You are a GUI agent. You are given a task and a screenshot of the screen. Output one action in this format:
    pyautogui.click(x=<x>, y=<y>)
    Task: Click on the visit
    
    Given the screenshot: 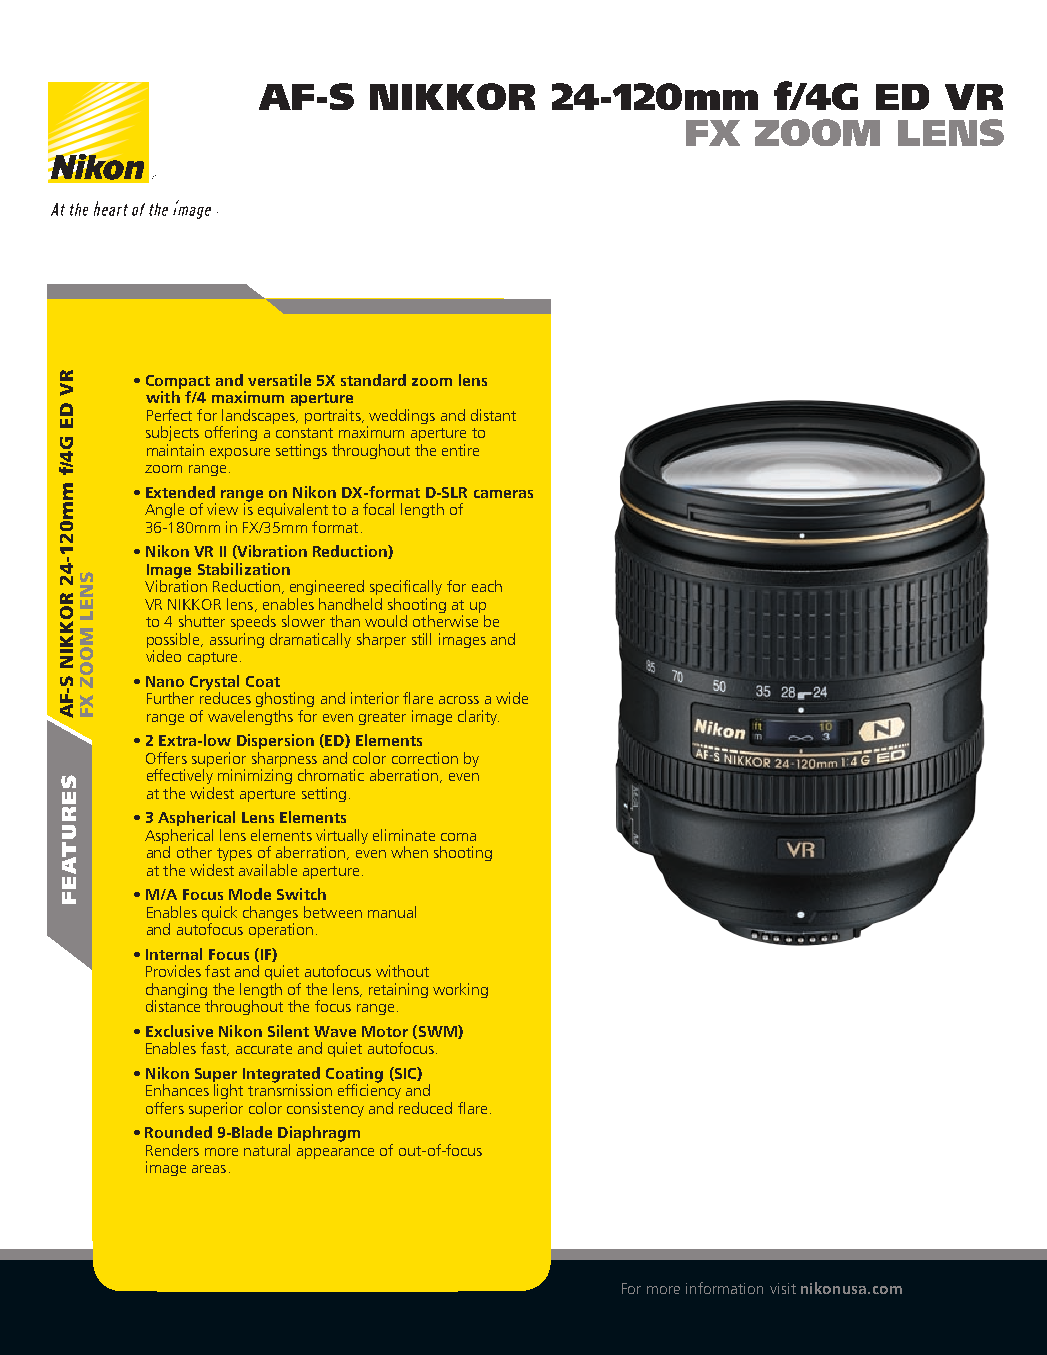 What is the action you would take?
    pyautogui.click(x=783, y=1288)
